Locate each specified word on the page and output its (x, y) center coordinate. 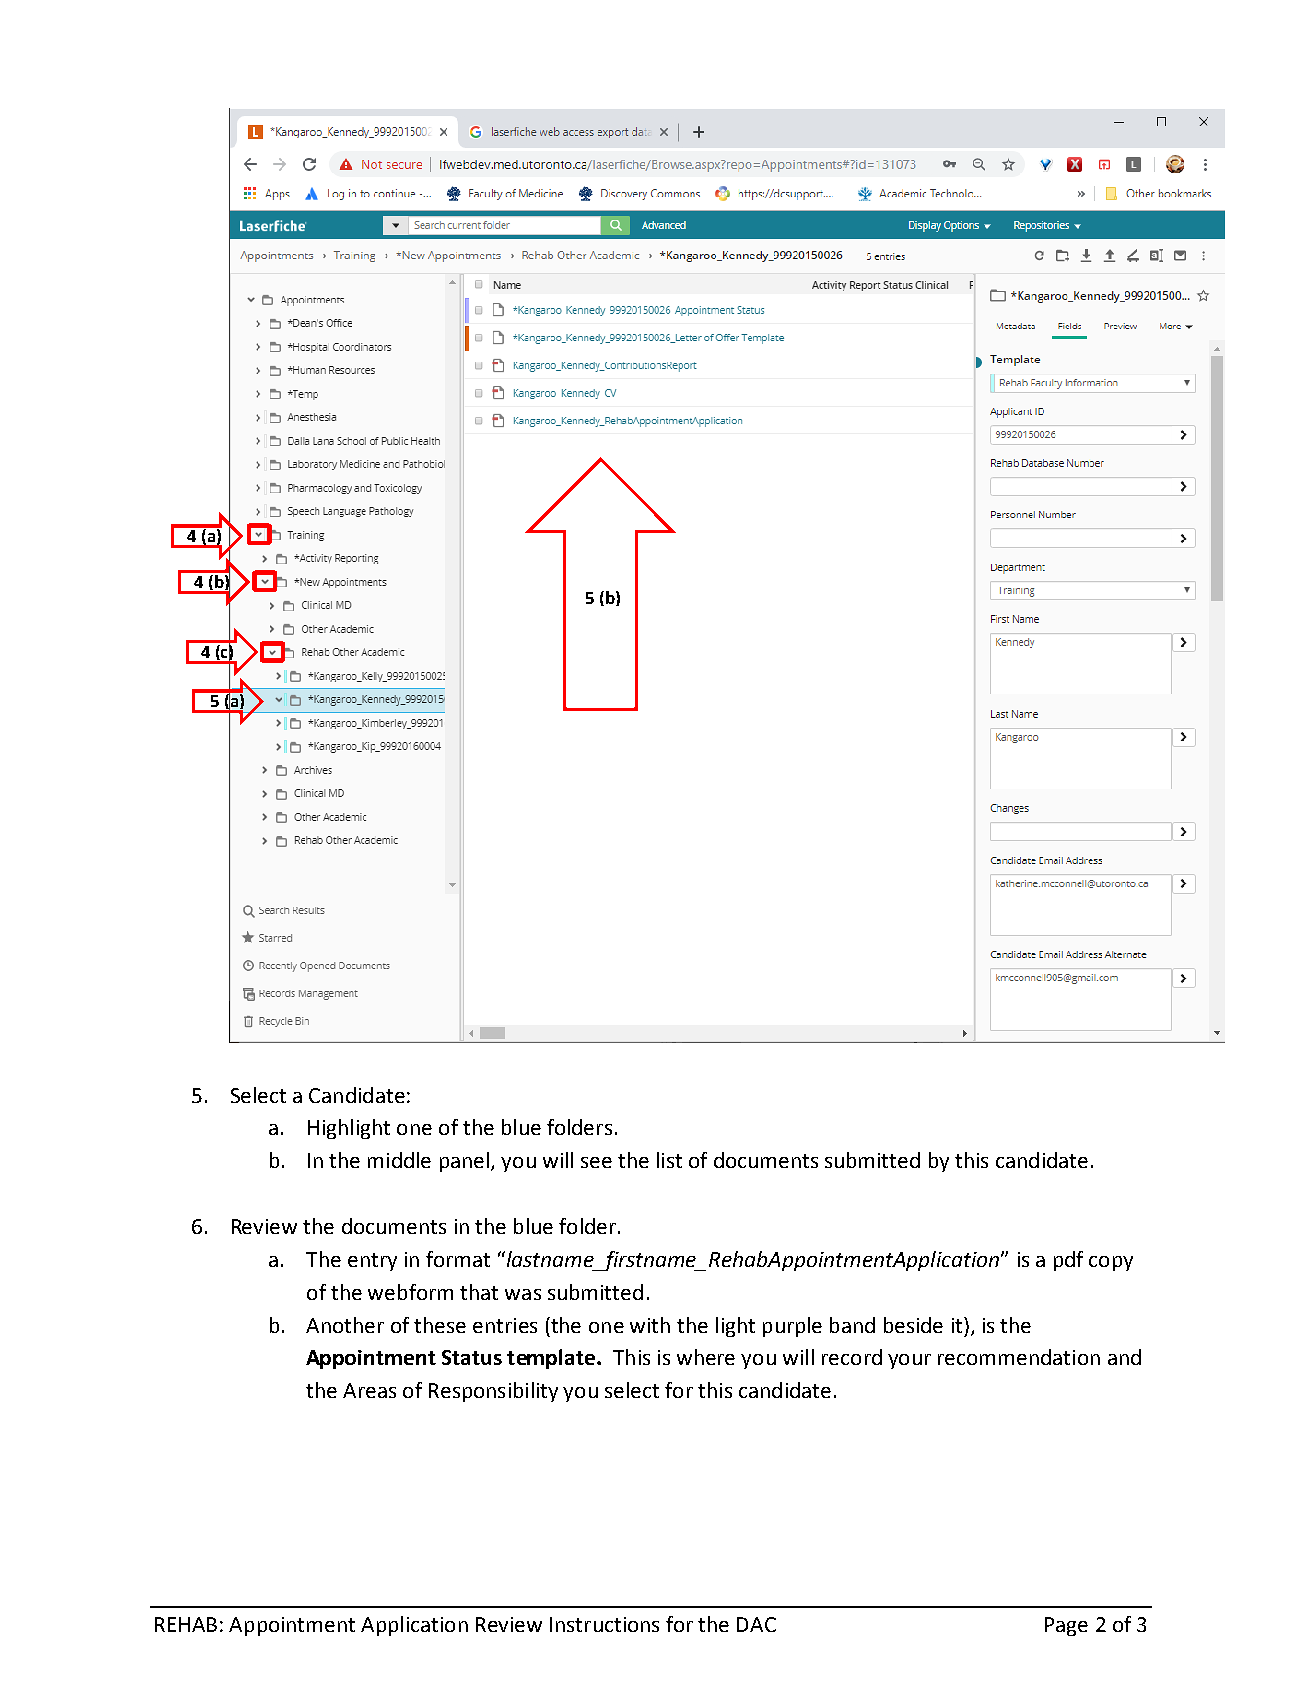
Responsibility (493, 1392)
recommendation (1019, 1357)
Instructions (604, 1624)
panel (464, 1162)
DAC (756, 1624)
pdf (1068, 1261)
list (669, 1160)
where (706, 1357)
